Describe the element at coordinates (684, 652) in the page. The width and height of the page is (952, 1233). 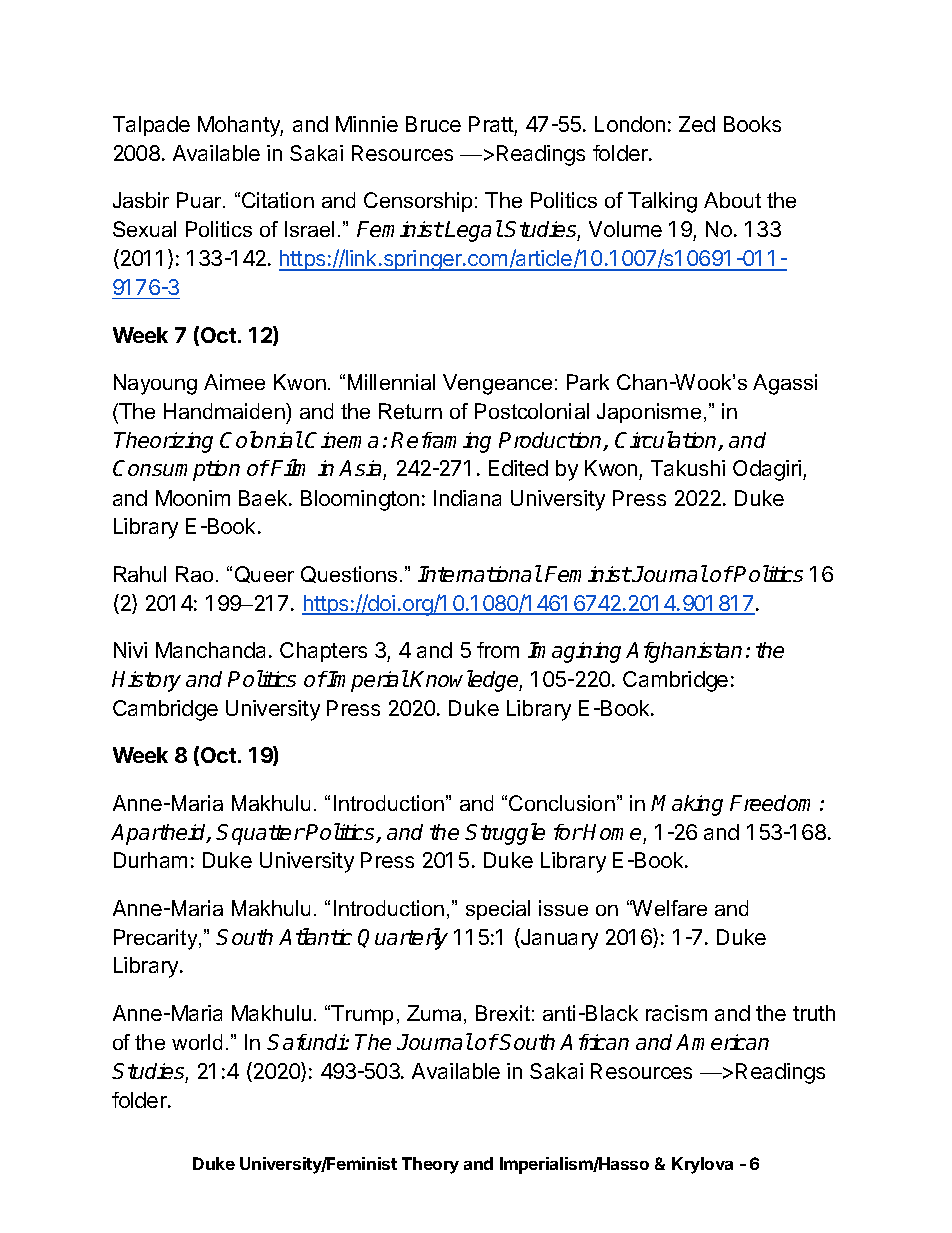
I see `Afghanistan` at that location.
